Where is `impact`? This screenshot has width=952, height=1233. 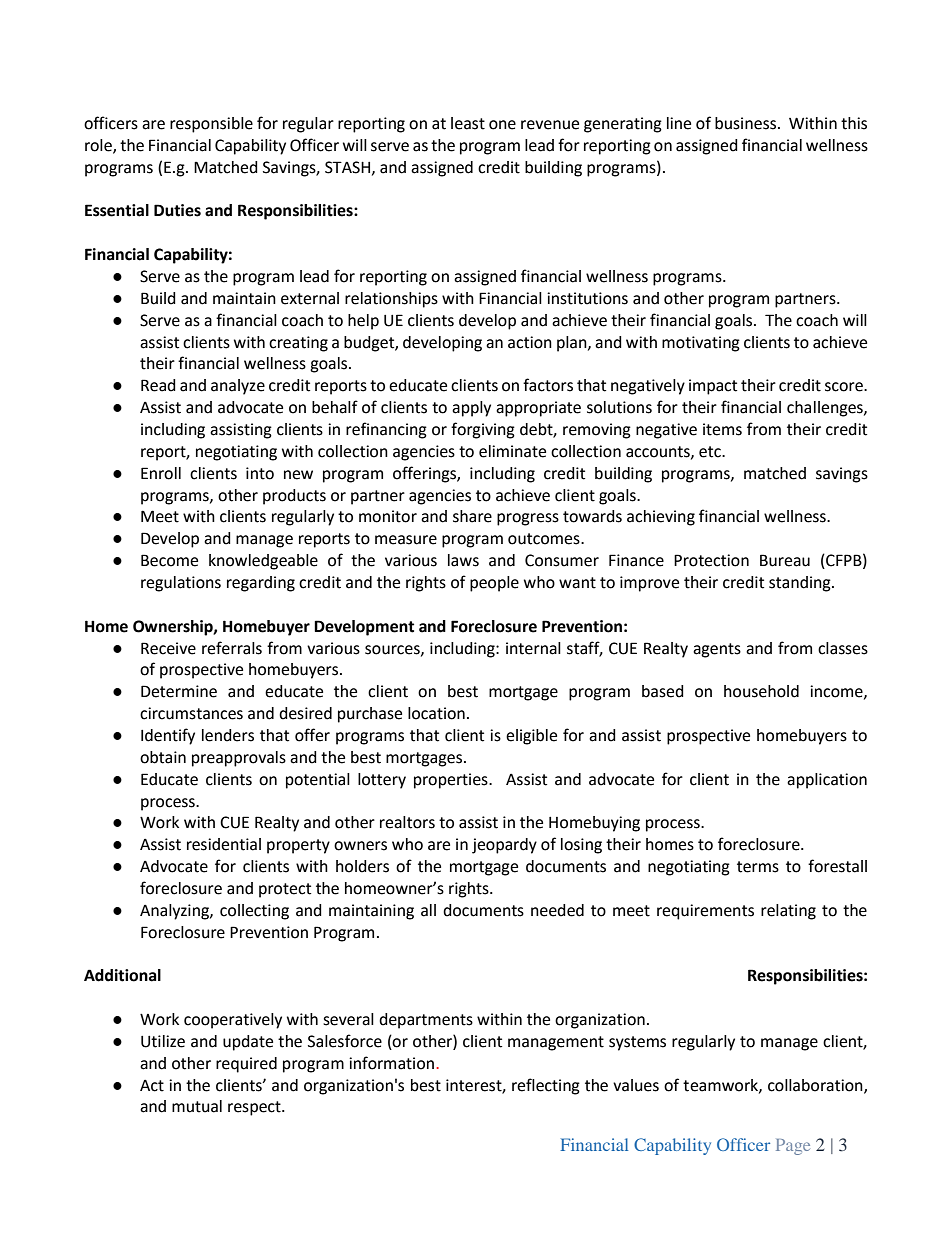 impact is located at coordinates (713, 387).
